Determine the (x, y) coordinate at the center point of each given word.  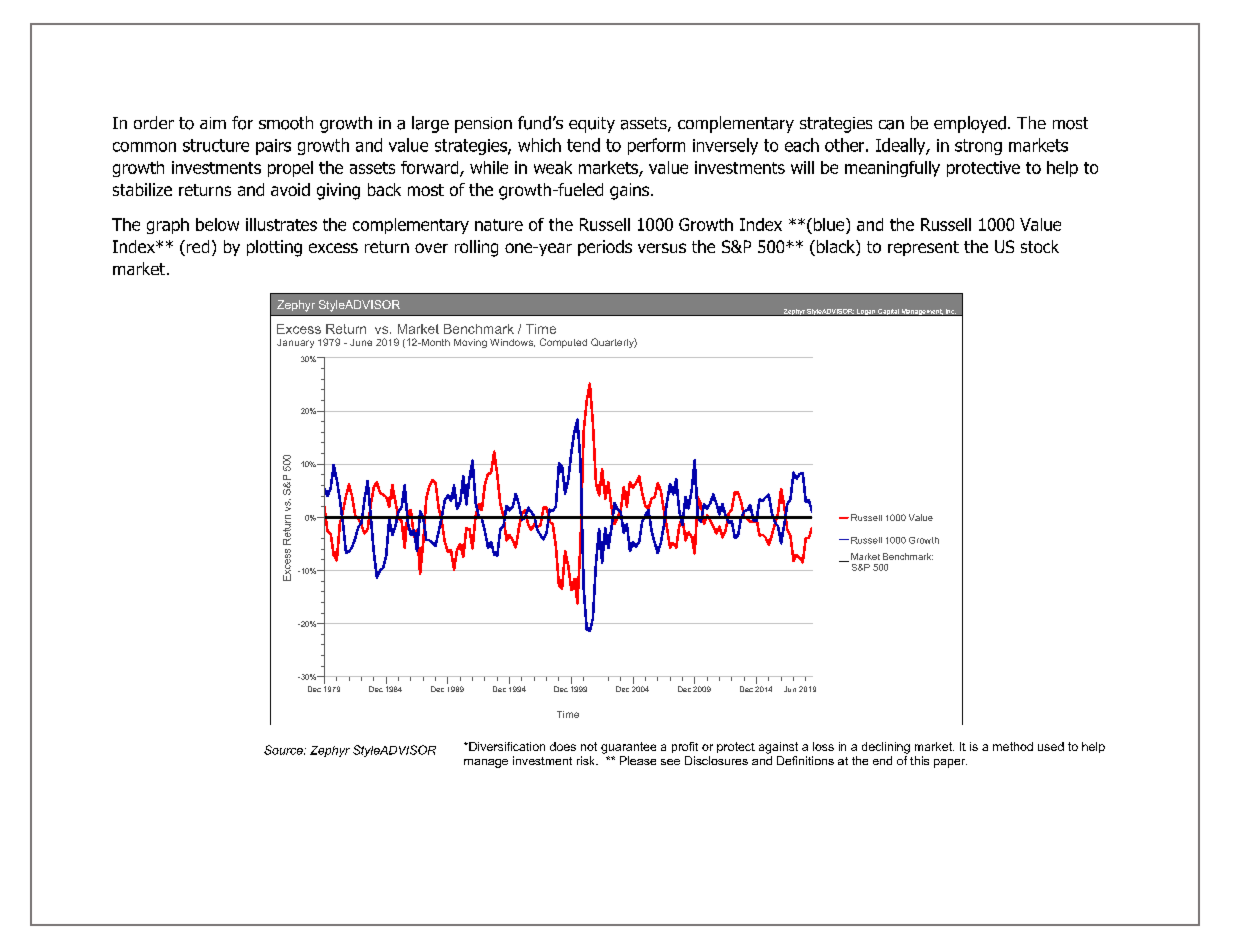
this (919, 760)
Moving (470, 343)
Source (284, 750)
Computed (563, 343)
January (295, 343)
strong (978, 147)
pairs (273, 147)
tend (583, 145)
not (589, 746)
